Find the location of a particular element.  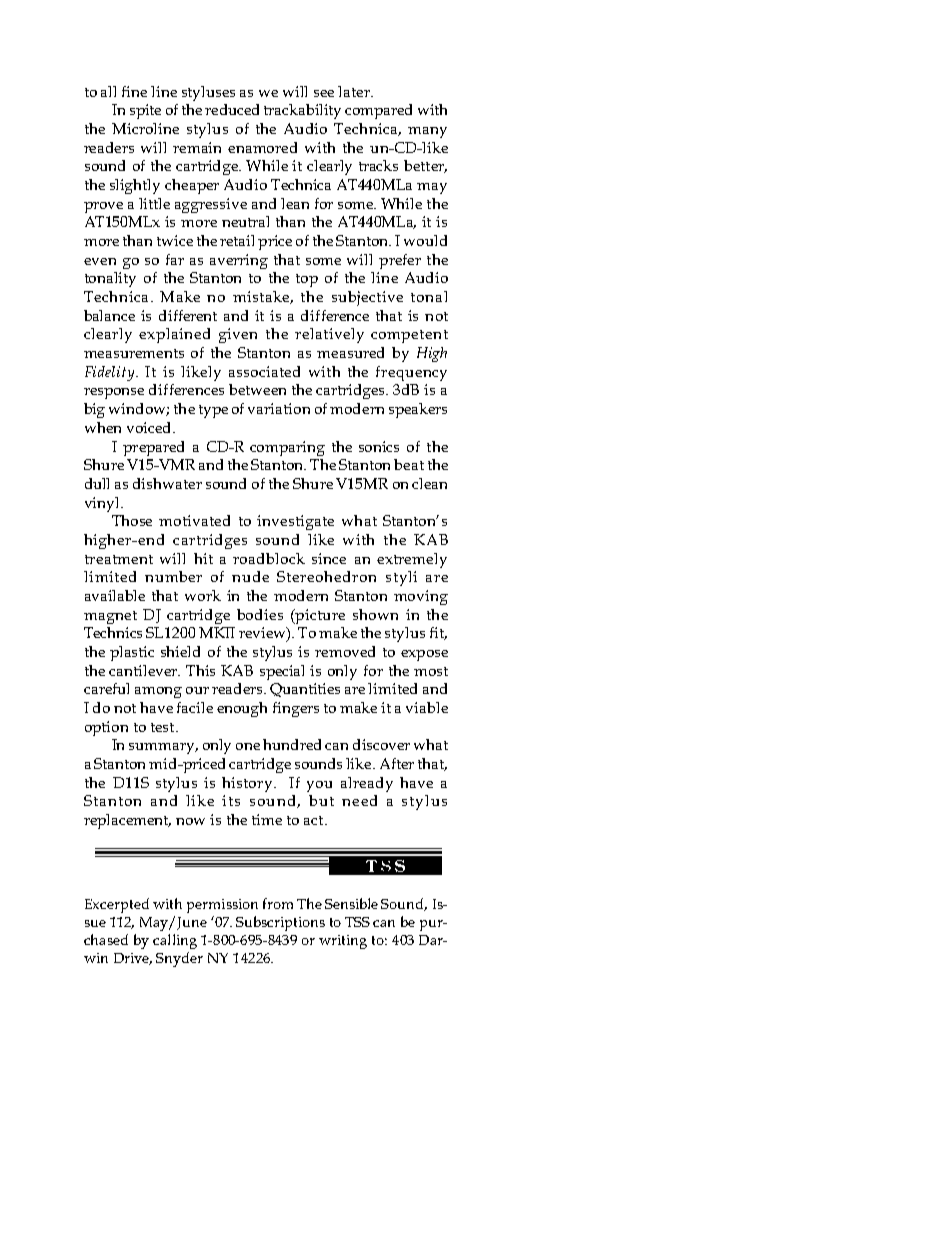

expose is located at coordinates (424, 655).
